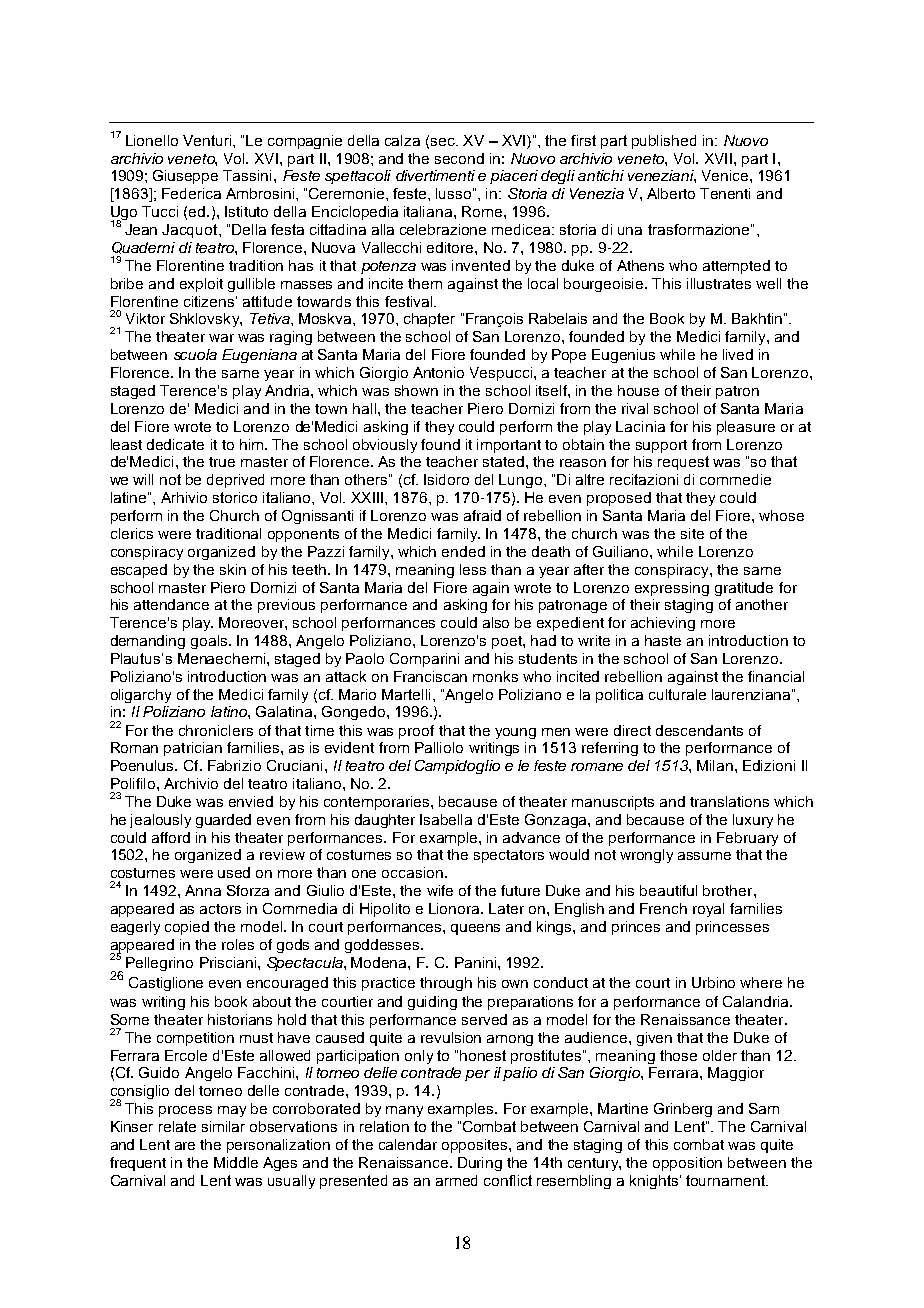 Image resolution: width=924 pixels, height=1308 pixels. I want to click on ended, so click(463, 551).
